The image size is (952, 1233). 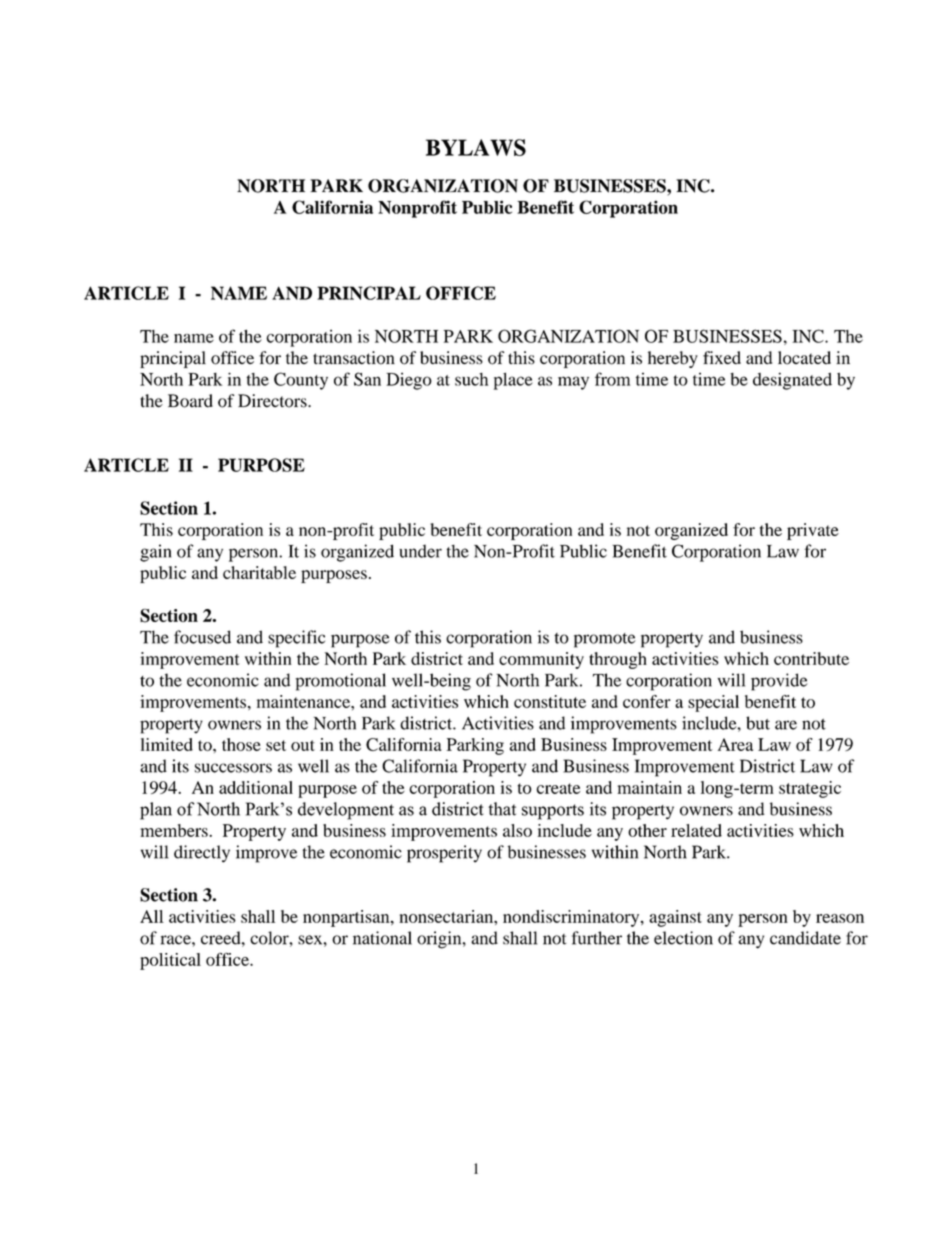 I want to click on BYLAWS, so click(x=476, y=147).
